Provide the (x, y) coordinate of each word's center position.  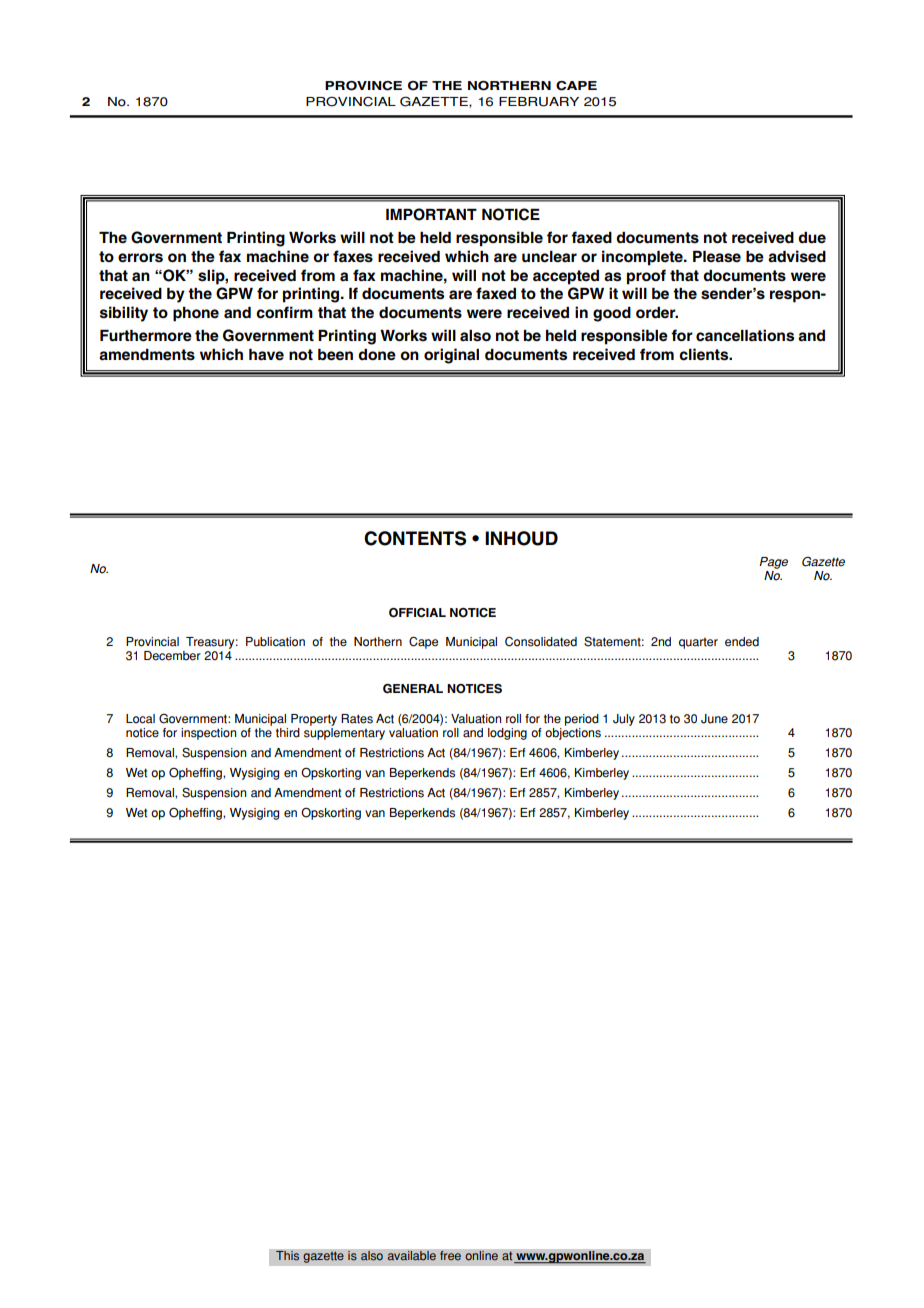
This (288, 1256)
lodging (507, 734)
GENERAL (413, 689)
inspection (208, 734)
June (714, 719)
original (451, 356)
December (172, 656)
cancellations (745, 335)
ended (742, 642)
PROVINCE (363, 86)
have (266, 354)
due (812, 238)
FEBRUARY (539, 102)
